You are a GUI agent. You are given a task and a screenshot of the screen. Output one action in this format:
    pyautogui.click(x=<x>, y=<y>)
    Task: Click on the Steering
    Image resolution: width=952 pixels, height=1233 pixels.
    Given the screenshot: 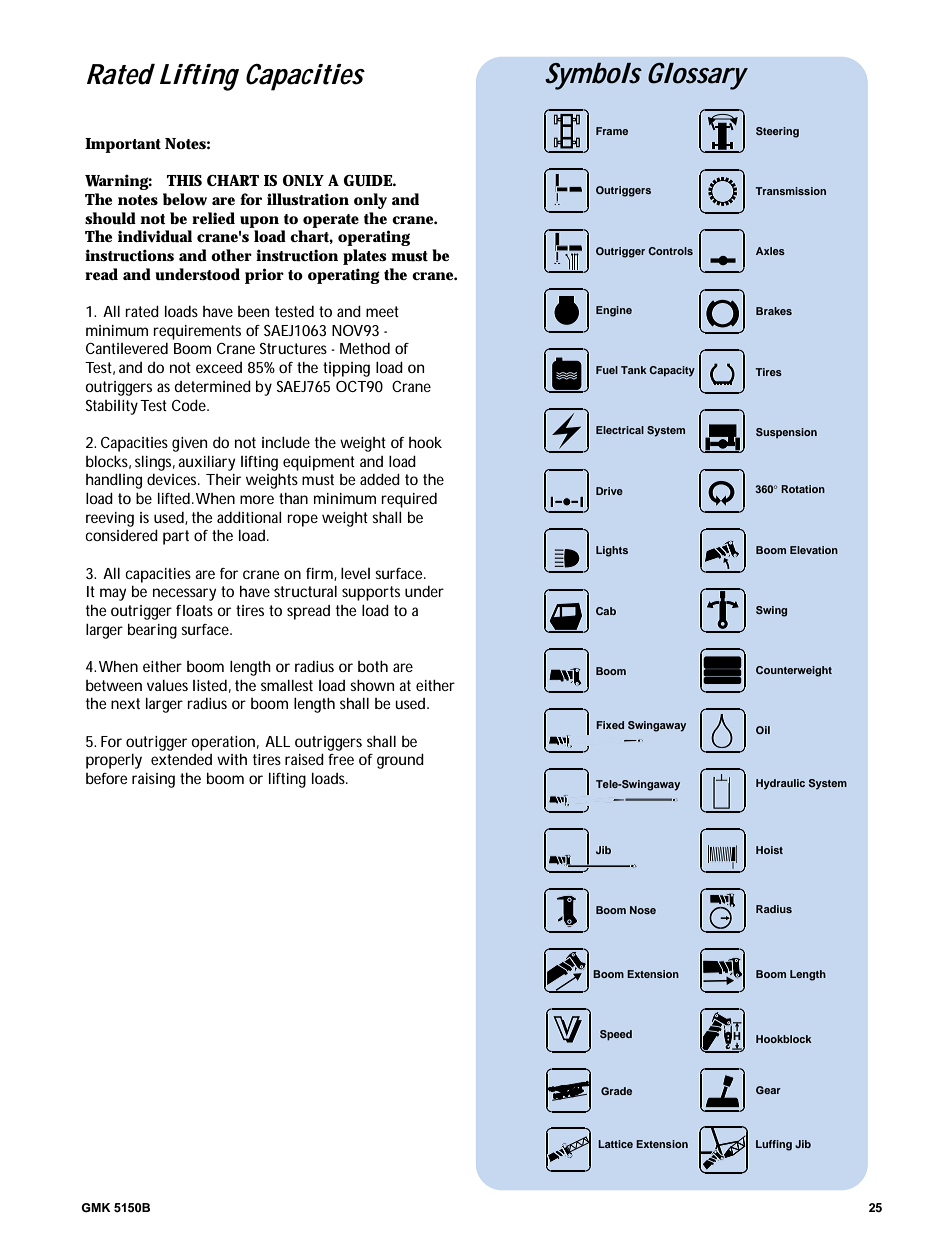 What is the action you would take?
    pyautogui.click(x=777, y=132)
